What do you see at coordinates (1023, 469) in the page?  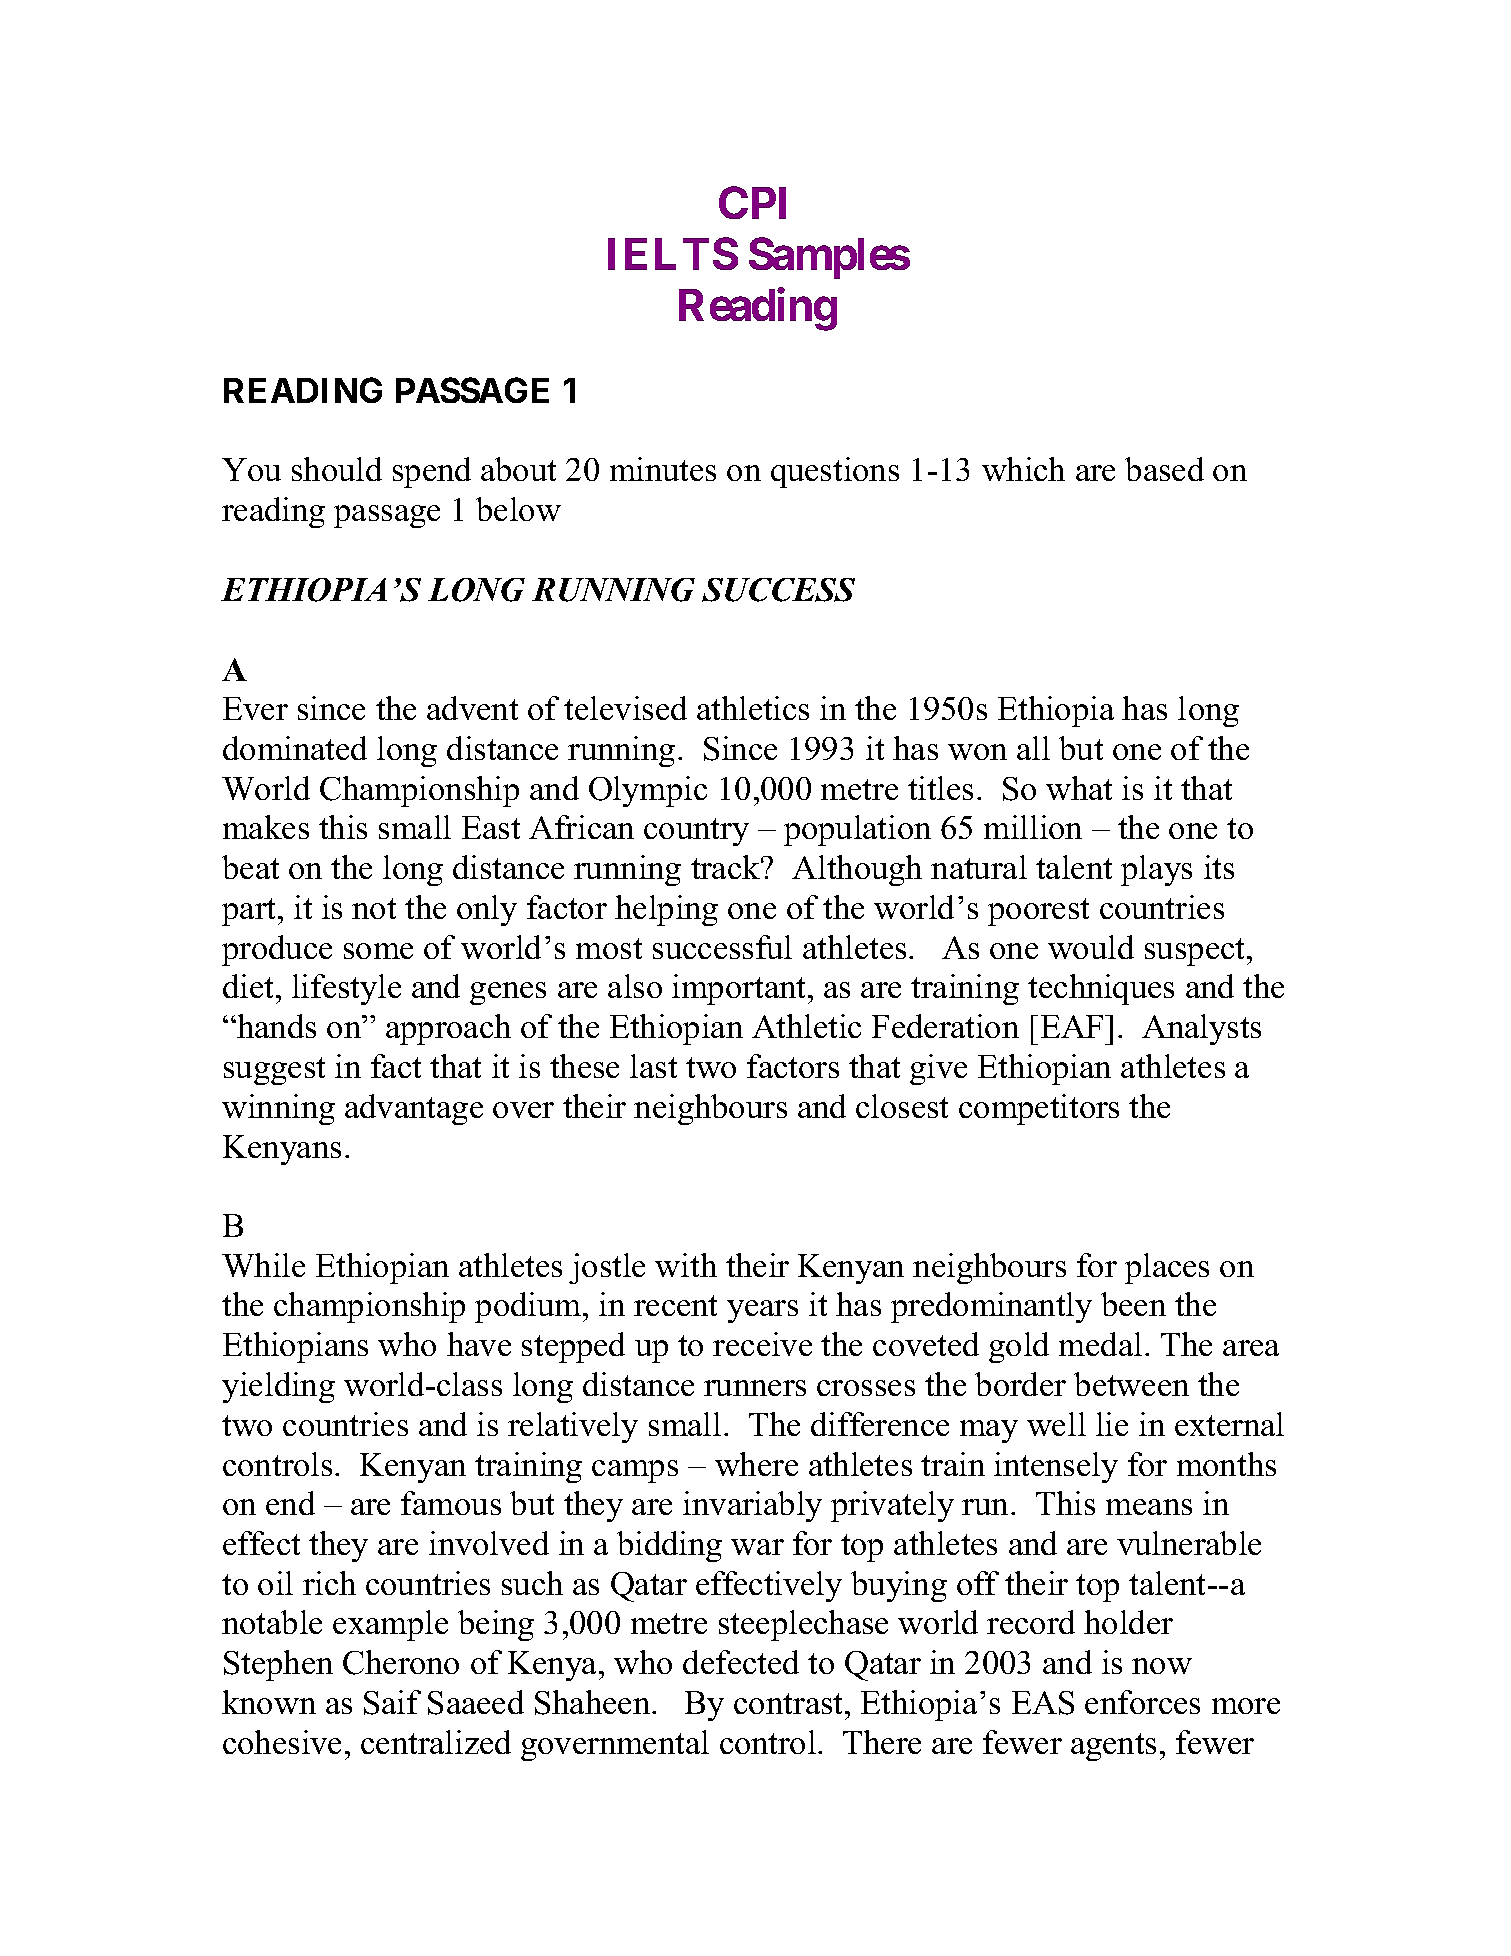 I see `which` at bounding box center [1023, 469].
